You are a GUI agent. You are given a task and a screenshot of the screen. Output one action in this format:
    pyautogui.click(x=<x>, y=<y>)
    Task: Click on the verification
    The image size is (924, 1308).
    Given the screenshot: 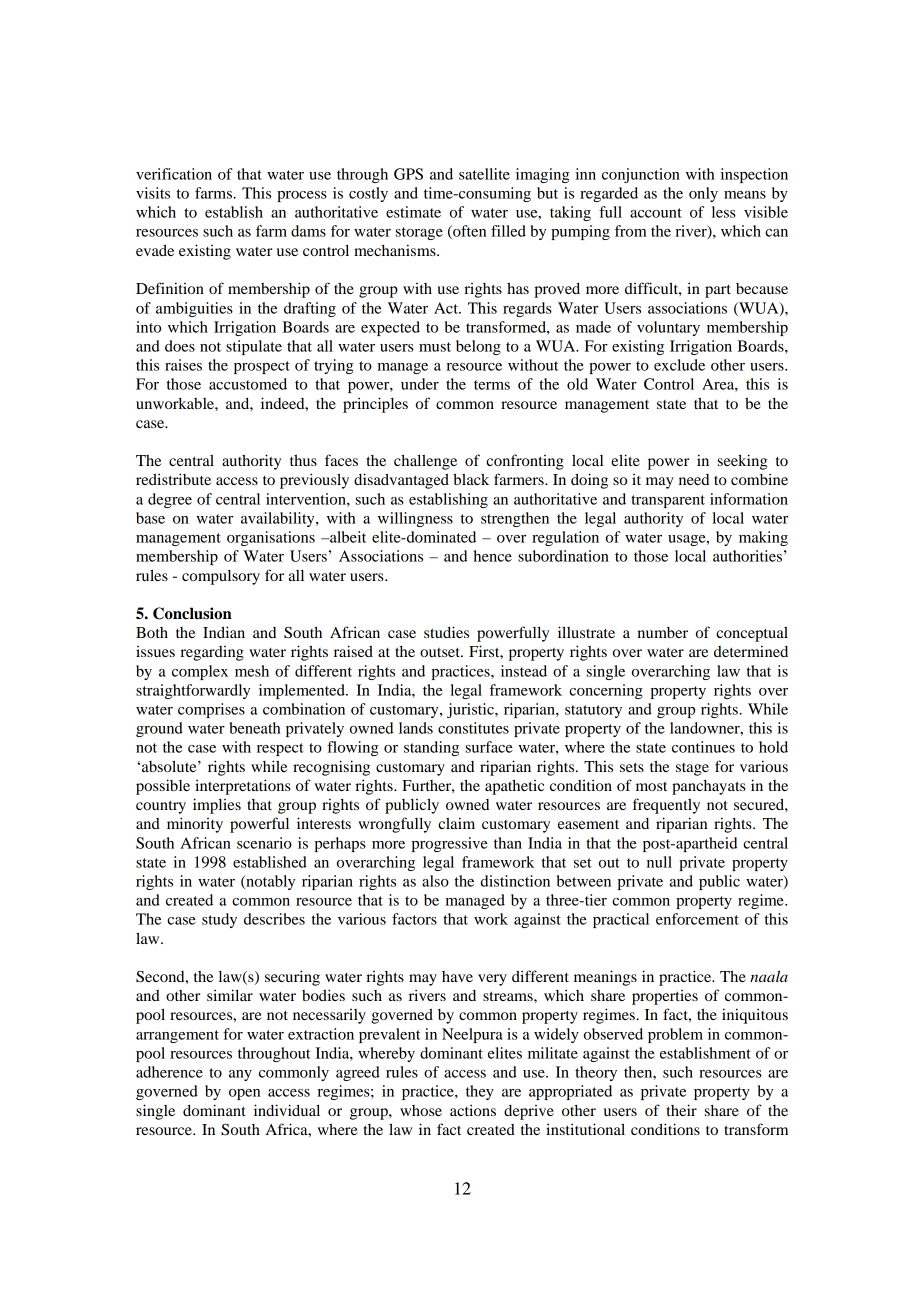 What is the action you would take?
    pyautogui.click(x=174, y=174)
